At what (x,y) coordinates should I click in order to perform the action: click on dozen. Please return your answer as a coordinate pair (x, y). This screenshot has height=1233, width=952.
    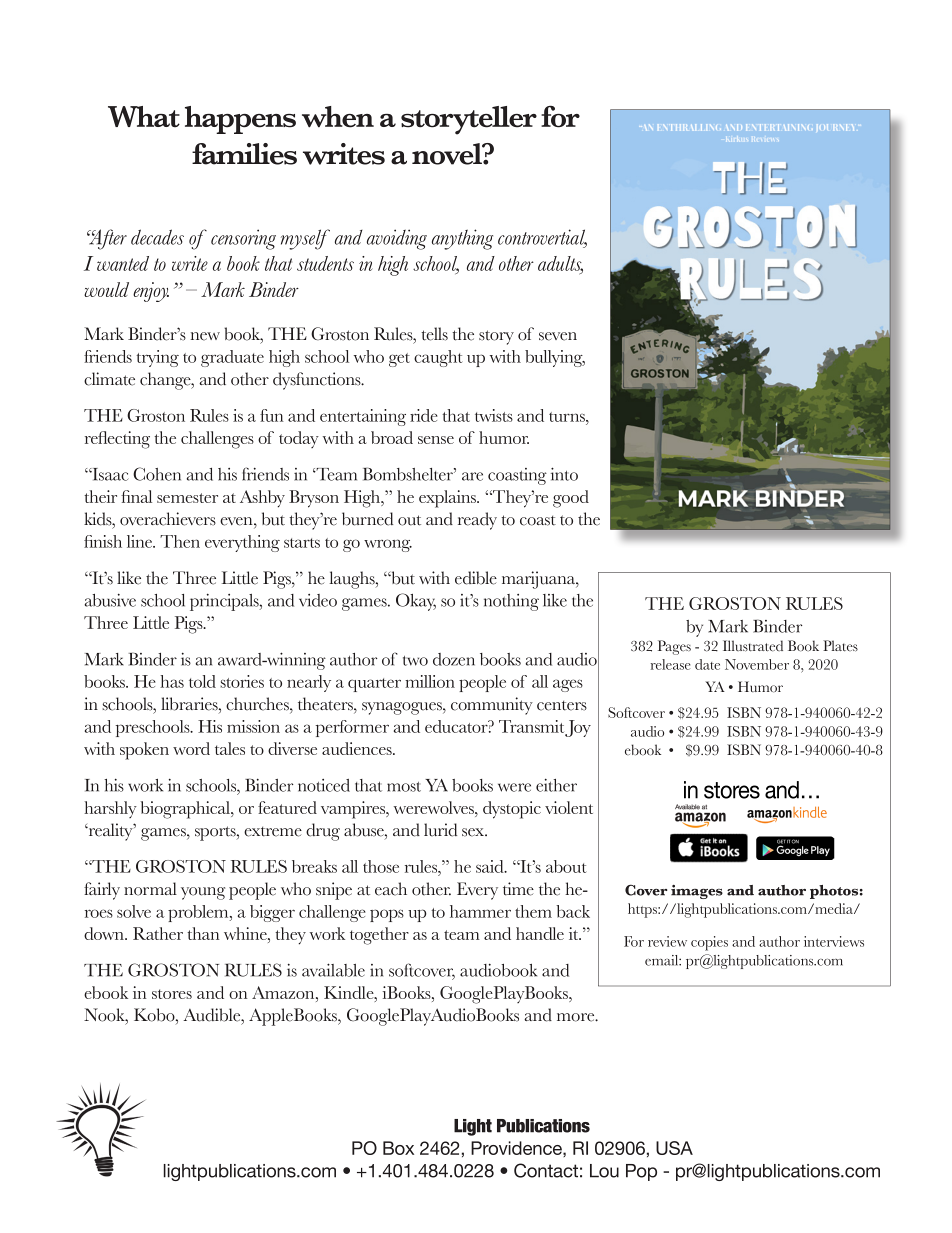
    Looking at the image, I should click on (454, 659).
